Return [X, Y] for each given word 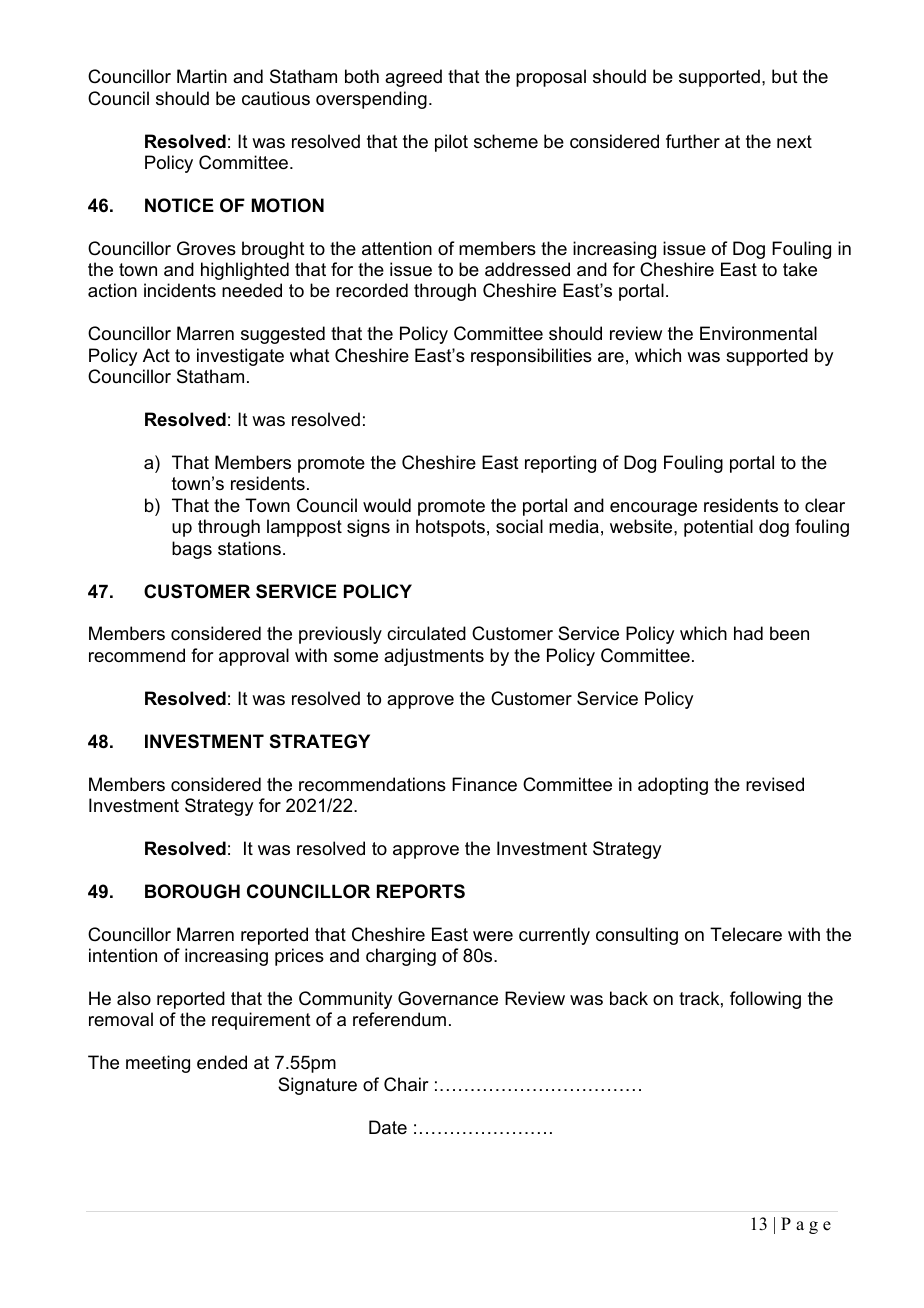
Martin [202, 76]
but [785, 76]
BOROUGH [192, 891]
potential [718, 528]
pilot [451, 143]
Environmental [758, 333]
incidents [180, 290]
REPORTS [421, 891]
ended [222, 1062]
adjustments [434, 657]
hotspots [450, 528]
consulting [637, 936]
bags [192, 550]
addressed [527, 269]
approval [254, 657]
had [748, 633]
